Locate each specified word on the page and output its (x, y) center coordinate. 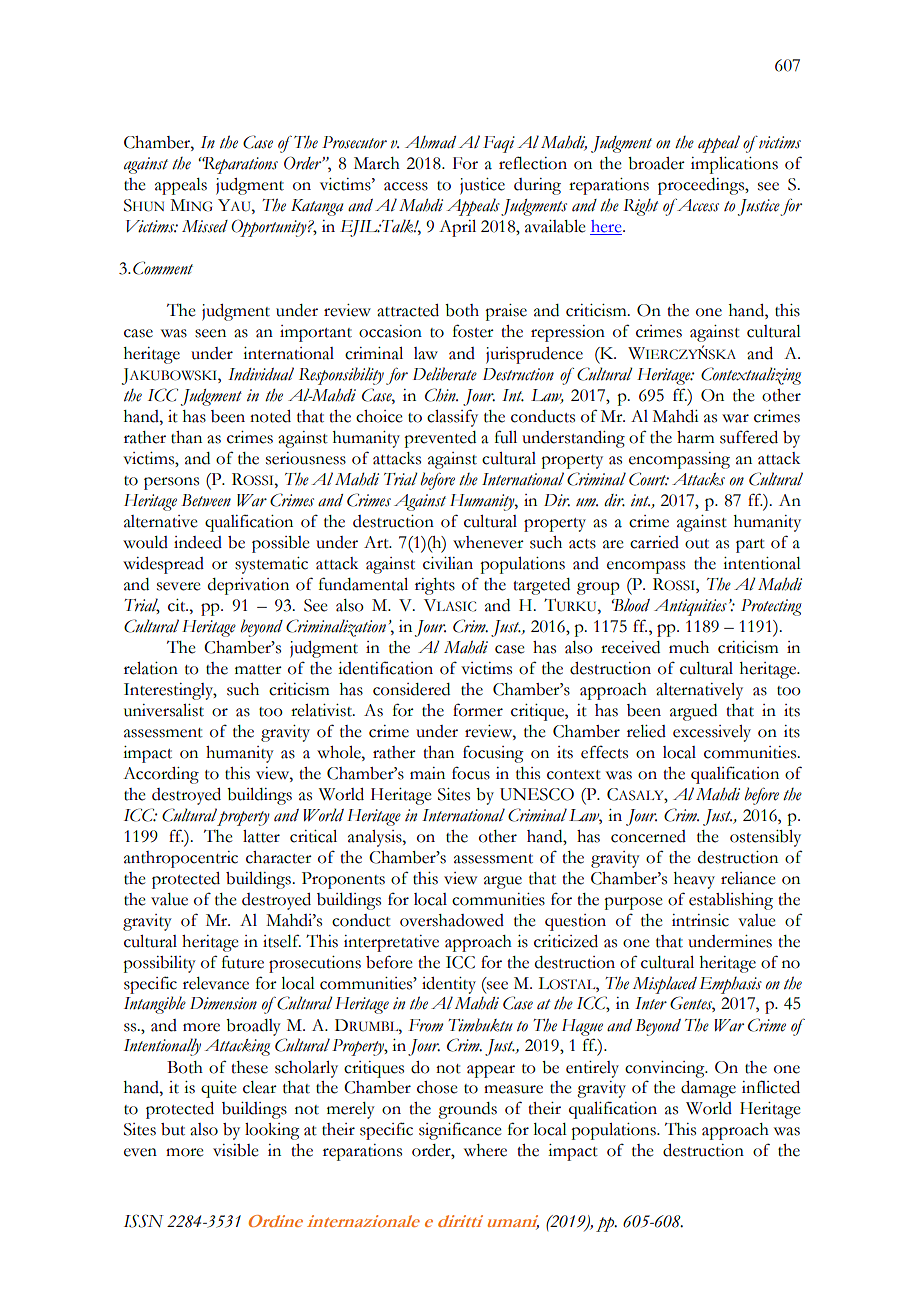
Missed (205, 226)
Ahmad (430, 142)
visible (236, 1150)
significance (460, 1131)
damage (708, 1089)
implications (734, 165)
